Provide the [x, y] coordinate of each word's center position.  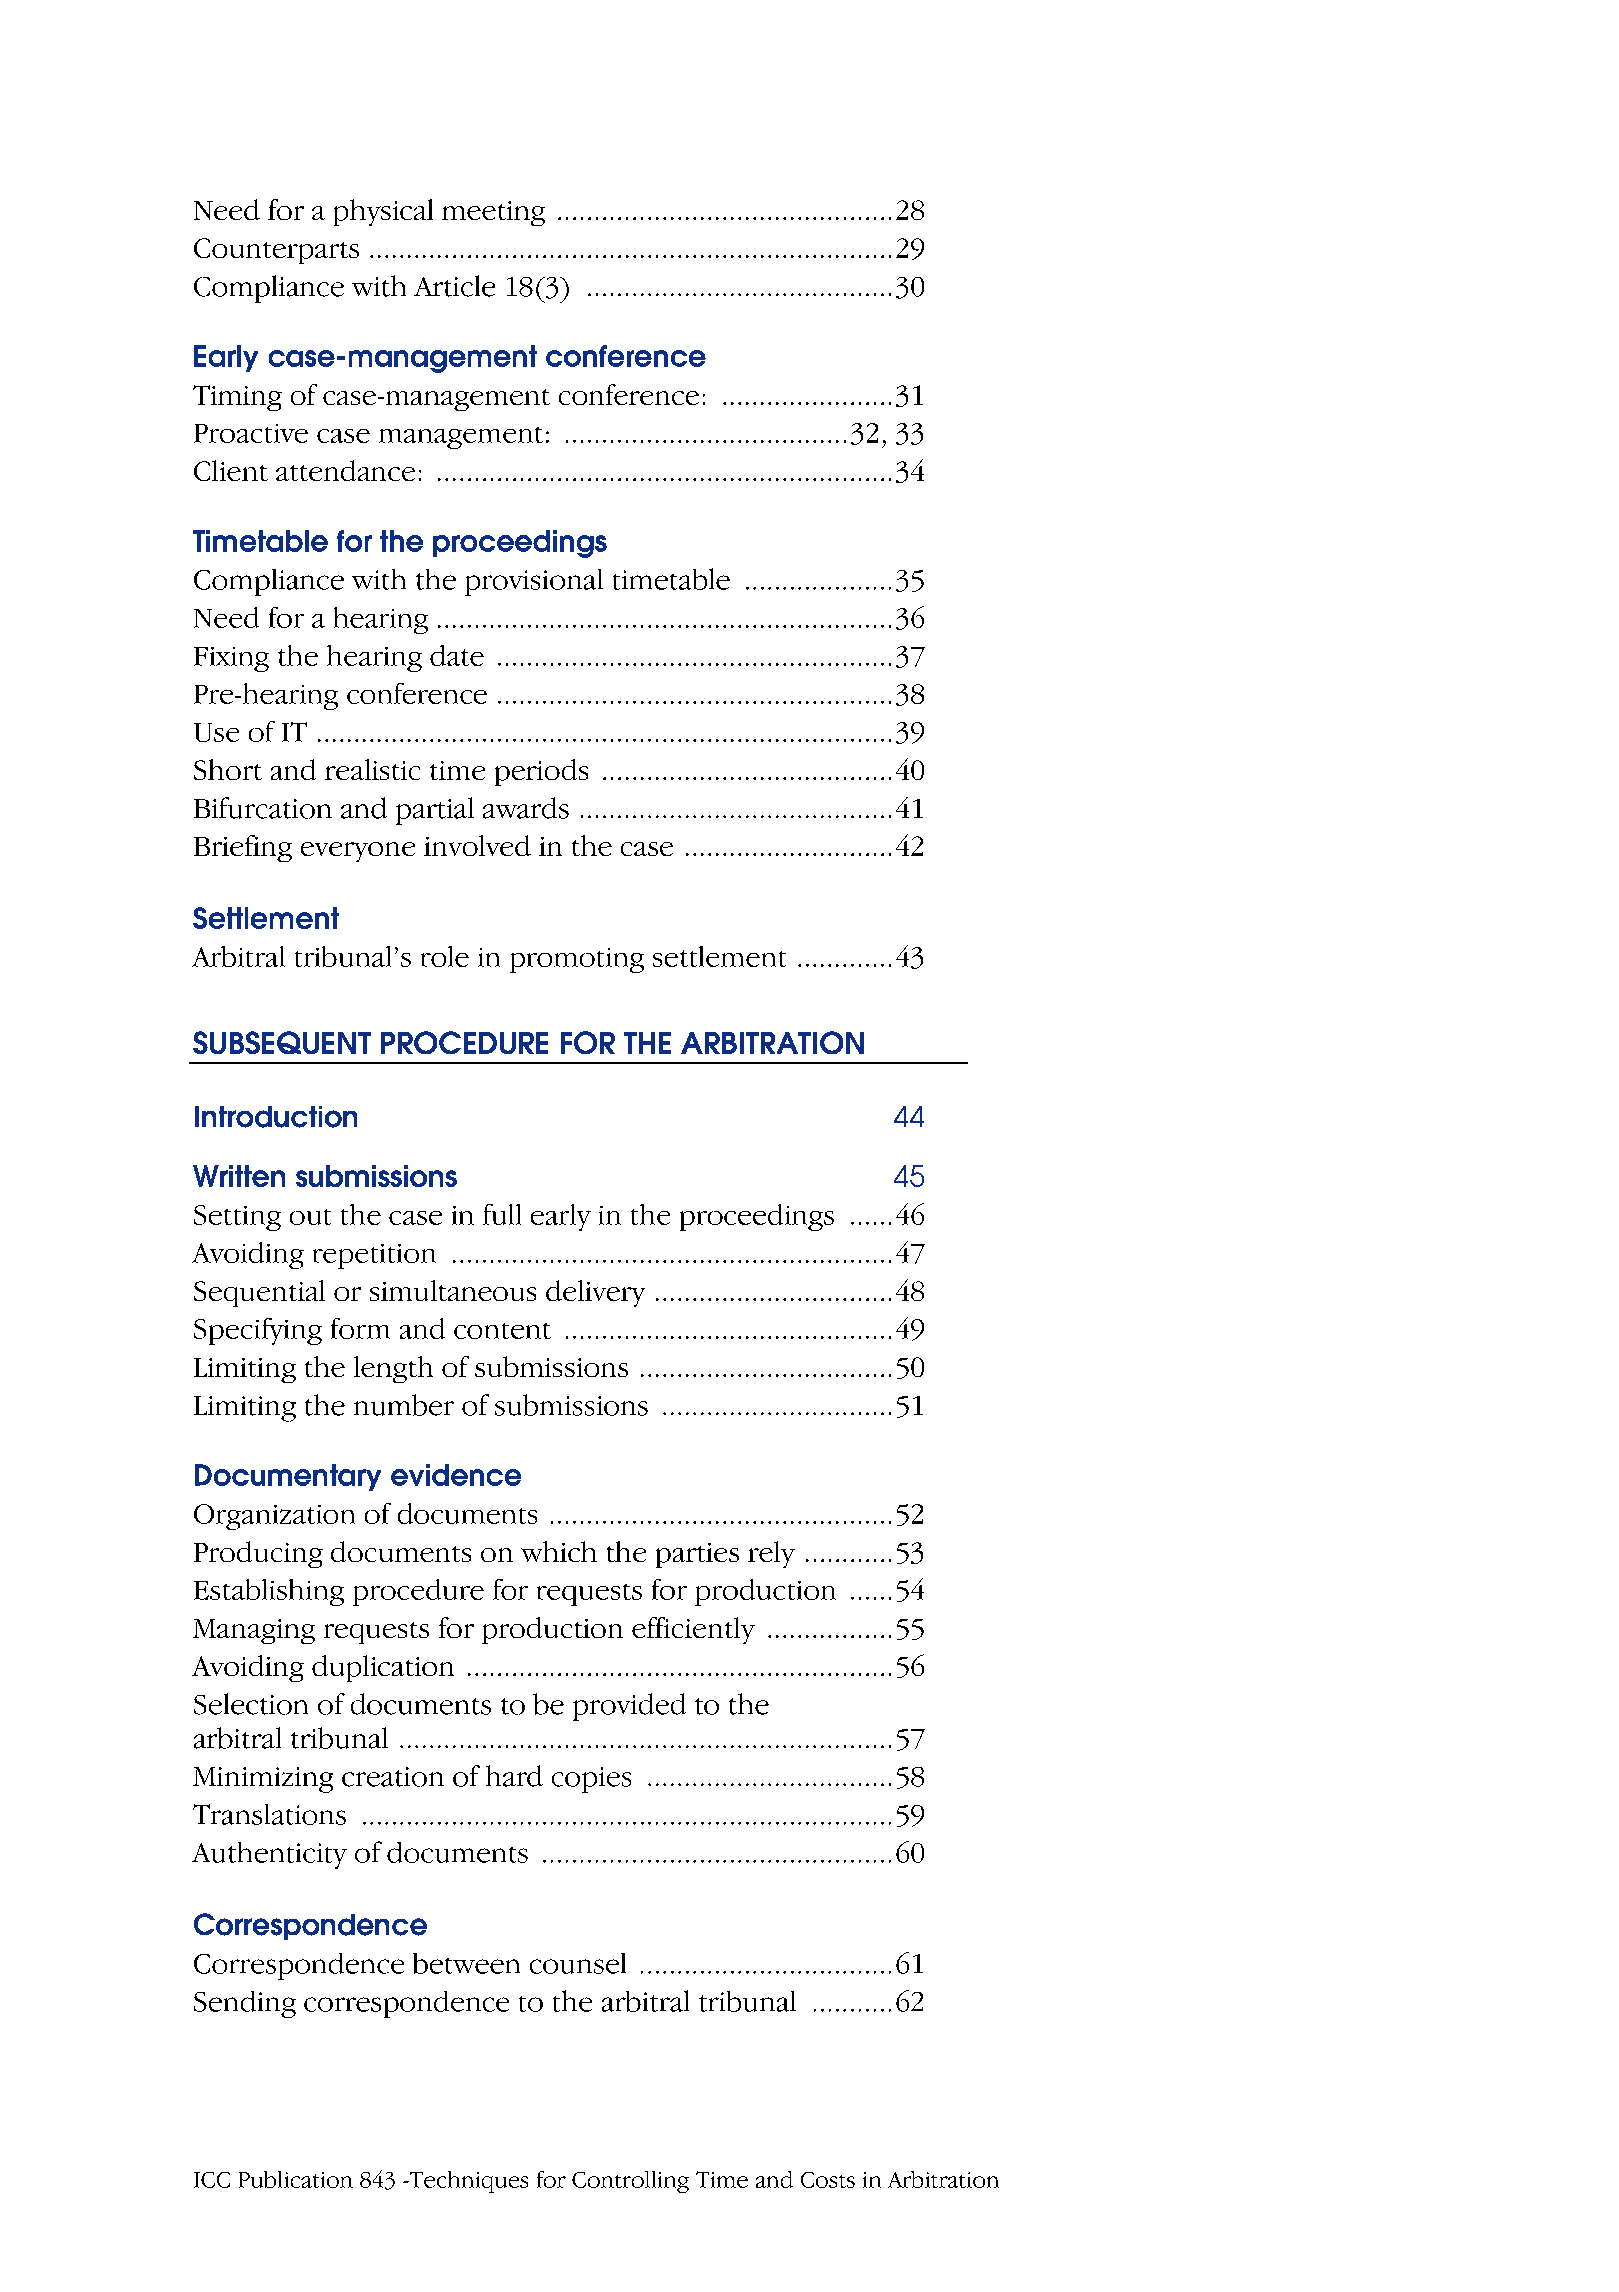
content [502, 1331]
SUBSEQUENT [282, 1042]
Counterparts [276, 251]
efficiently [693, 1630]
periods [541, 772]
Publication [296, 2179]
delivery [595, 1293]
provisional [534, 582]
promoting [577, 960]
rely [771, 1554]
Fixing [231, 659]
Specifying [258, 1331]
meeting [493, 213]
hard [514, 1776]
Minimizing [263, 1780]
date [457, 655]
